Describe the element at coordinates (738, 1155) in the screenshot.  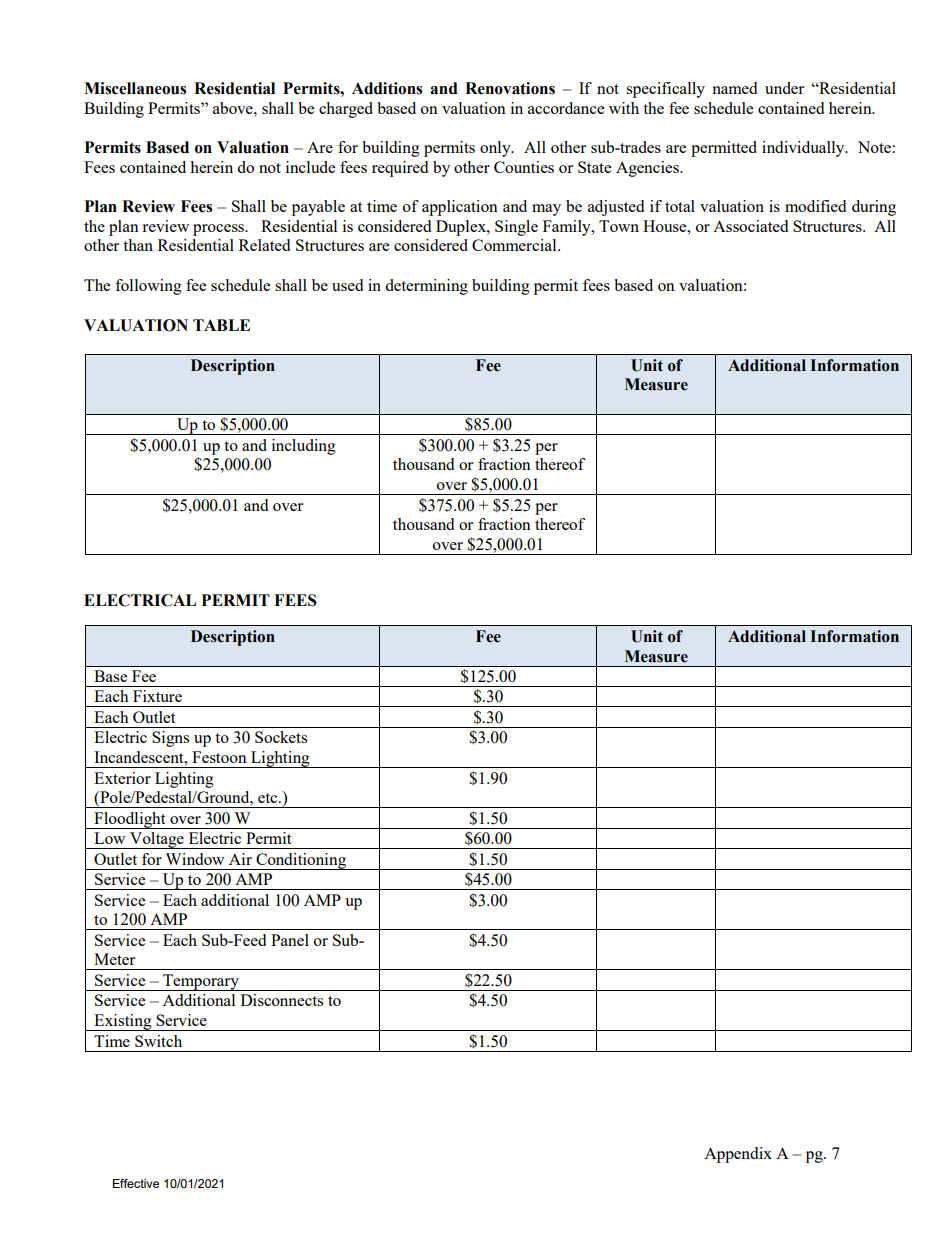
I see `Appendix` at that location.
